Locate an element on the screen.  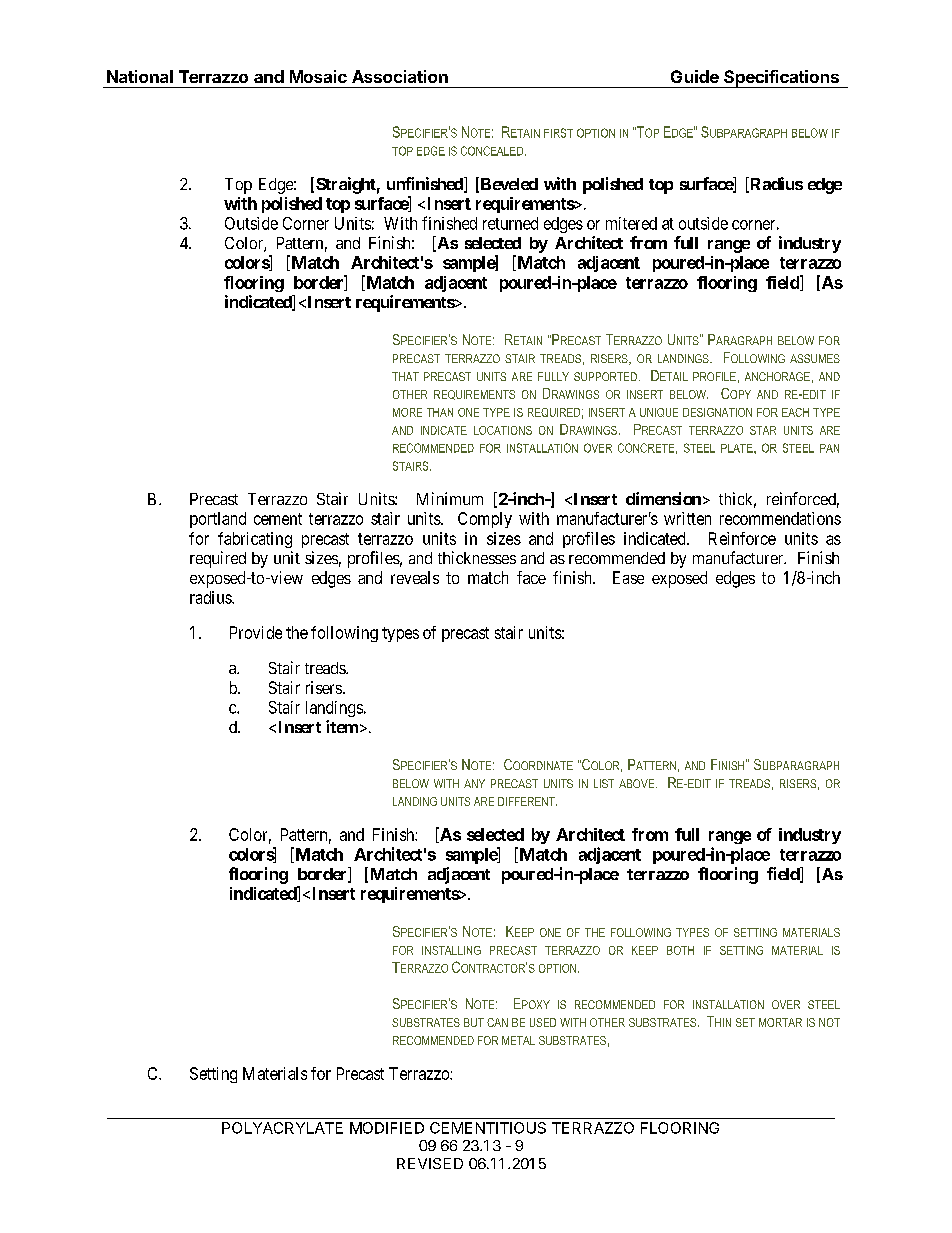
BOTH is located at coordinates (680, 950).
